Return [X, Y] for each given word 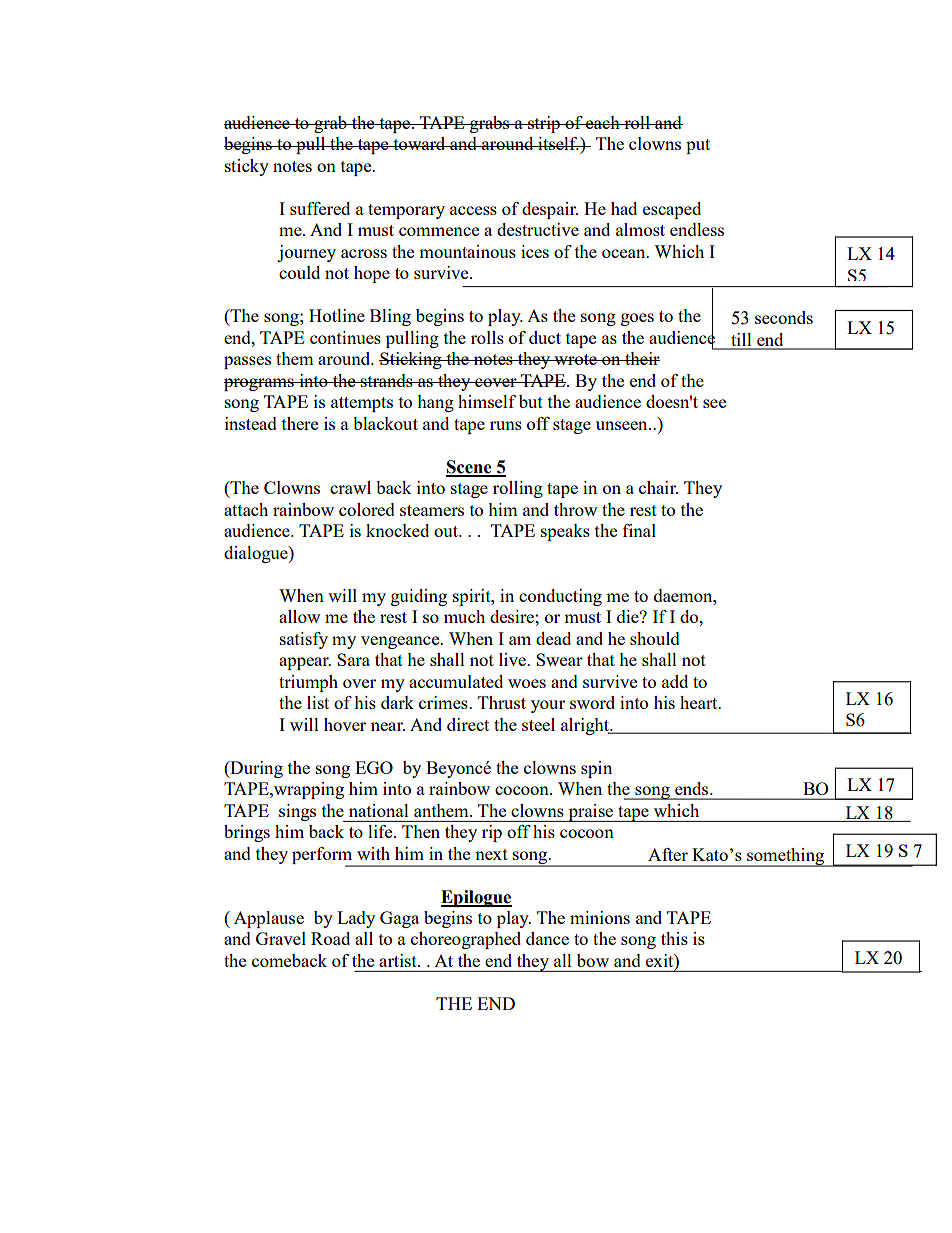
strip [544, 124]
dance [547, 938]
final [639, 530]
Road [330, 938]
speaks [565, 532]
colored [367, 509]
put [698, 146]
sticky [247, 167]
